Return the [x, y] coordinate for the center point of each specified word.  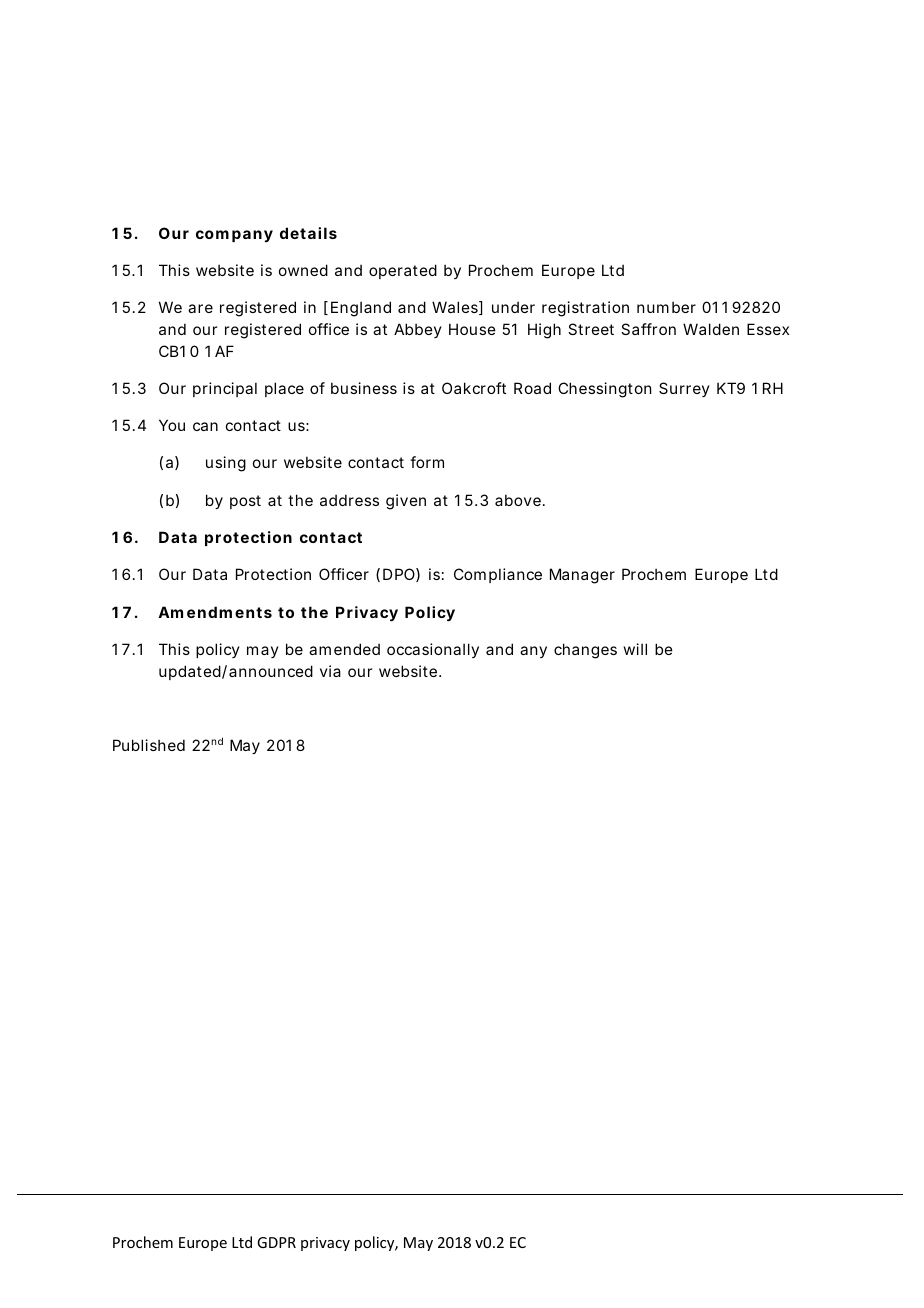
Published [149, 745]
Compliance [498, 575]
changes [585, 651]
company [234, 236]
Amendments [215, 612]
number [666, 307]
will [635, 649]
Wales [456, 308]
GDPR [276, 1242]
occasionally [433, 650]
